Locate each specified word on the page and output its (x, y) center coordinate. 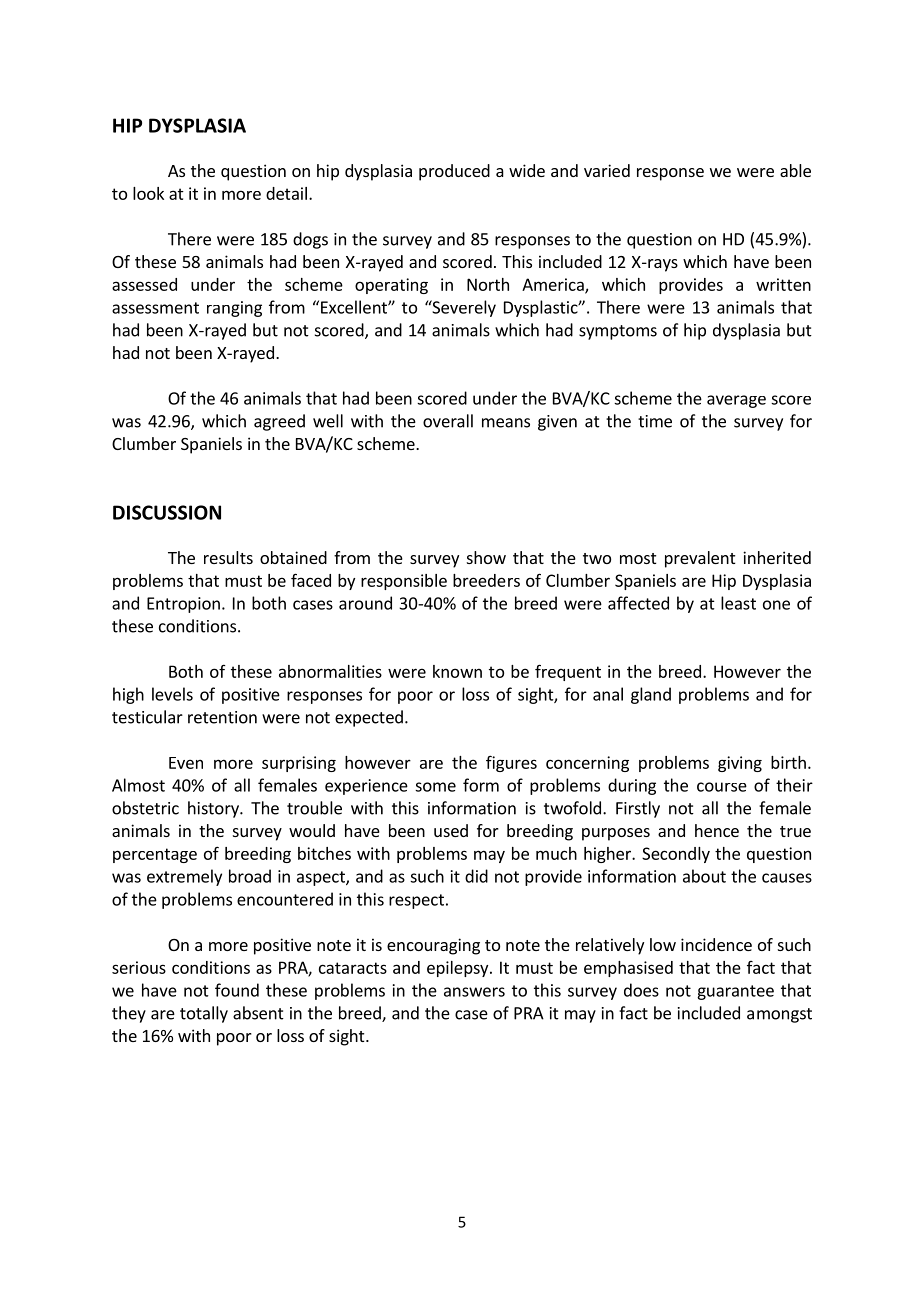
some (435, 787)
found (237, 990)
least (738, 603)
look (148, 193)
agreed (279, 422)
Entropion (183, 605)
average (736, 401)
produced (454, 172)
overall (448, 421)
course (722, 787)
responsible (404, 582)
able (795, 170)
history (214, 809)
